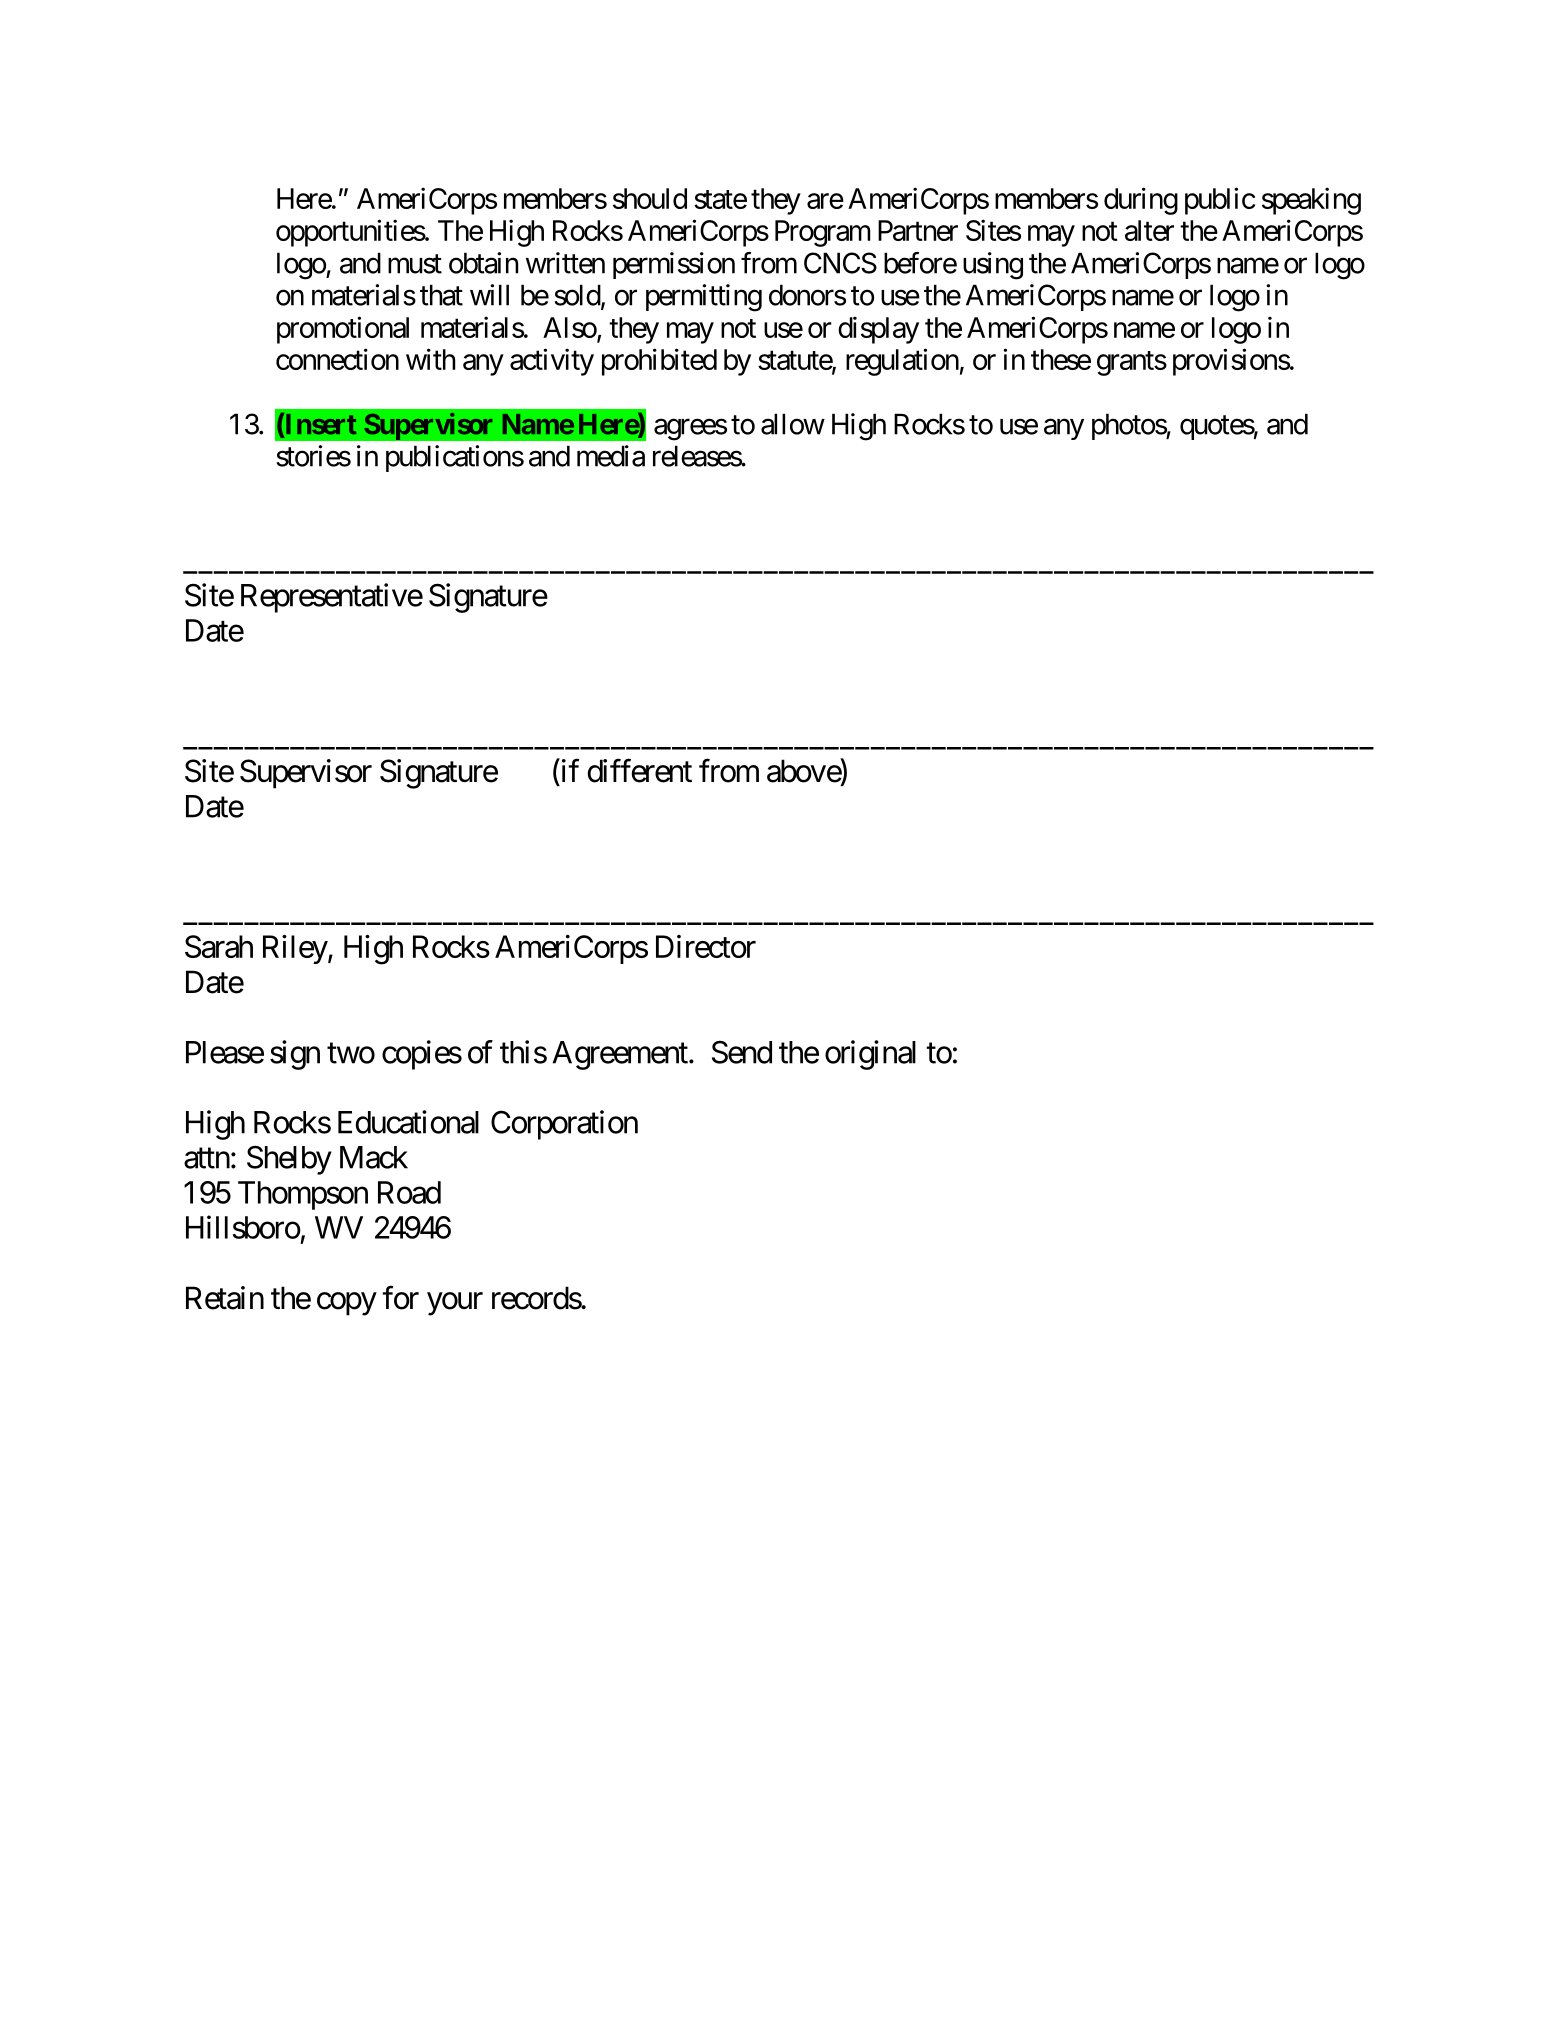  What do you see at coordinates (296, 949) in the screenshot?
I see `Riley` at bounding box center [296, 949].
